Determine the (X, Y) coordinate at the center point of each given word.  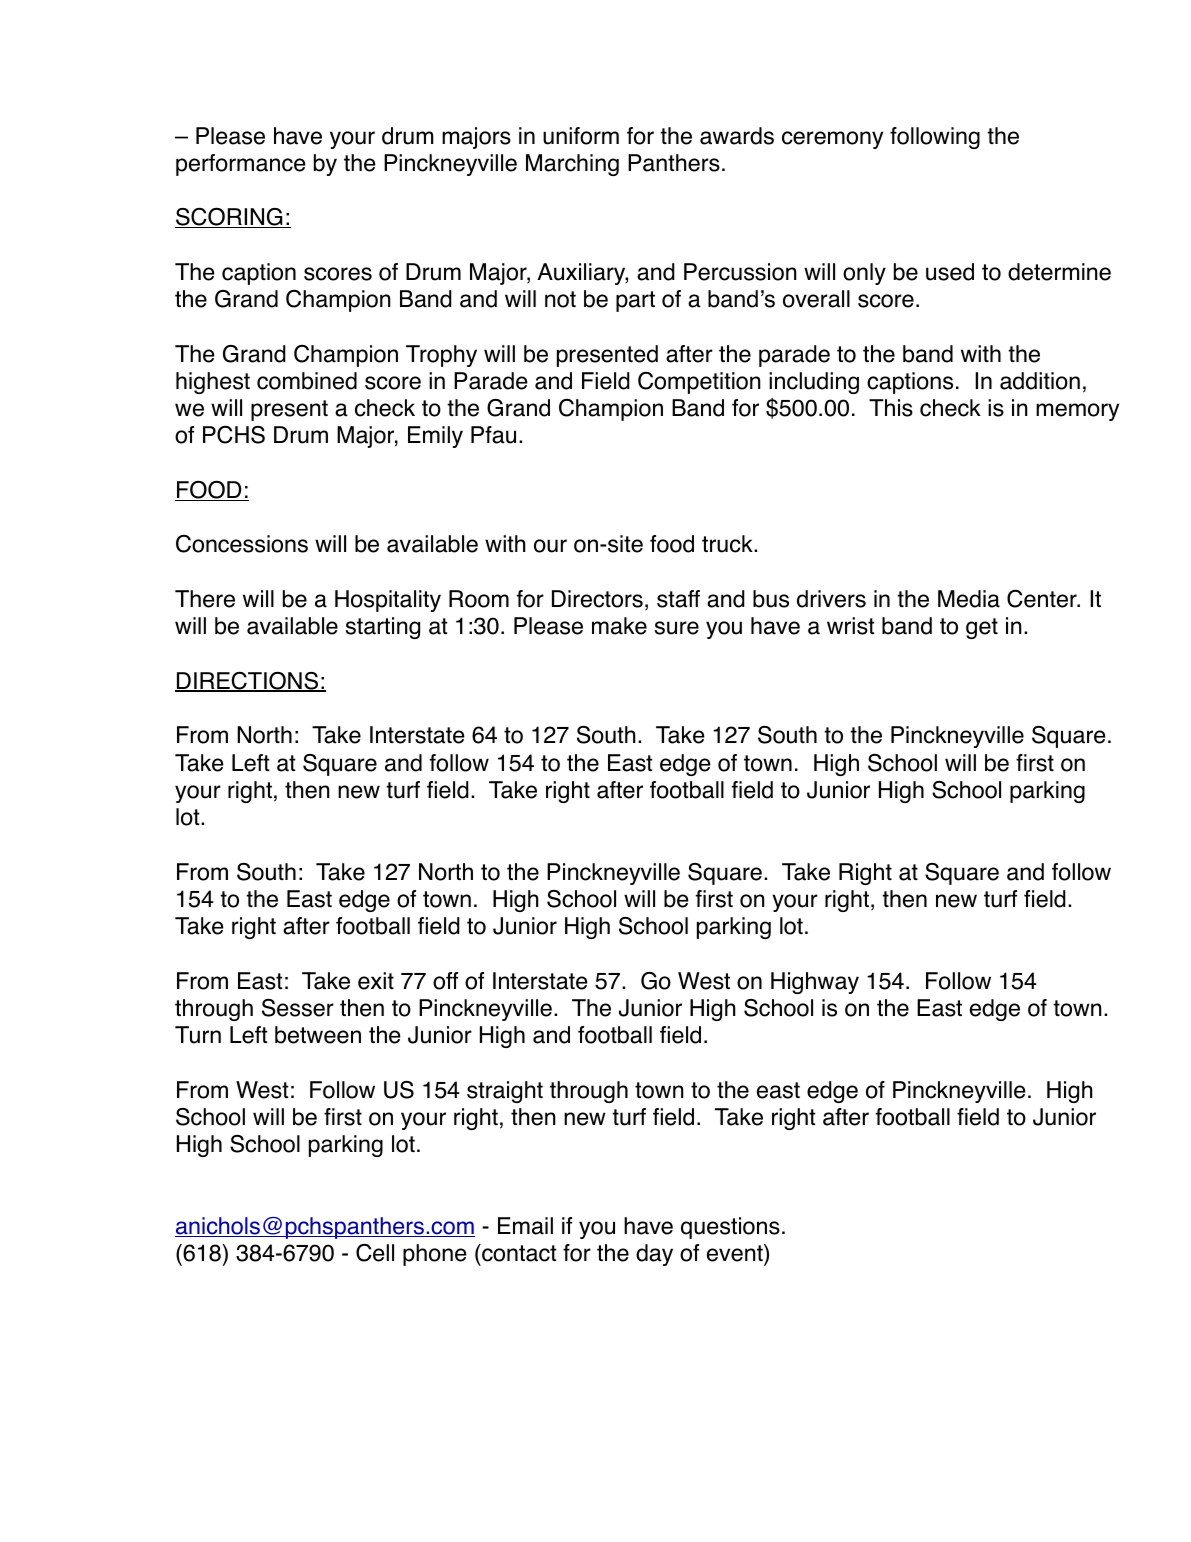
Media (969, 599)
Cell (375, 1252)
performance (241, 165)
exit (376, 981)
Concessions (242, 544)
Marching (572, 165)
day (654, 1255)
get (982, 628)
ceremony (832, 140)
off (445, 981)
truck (728, 544)
